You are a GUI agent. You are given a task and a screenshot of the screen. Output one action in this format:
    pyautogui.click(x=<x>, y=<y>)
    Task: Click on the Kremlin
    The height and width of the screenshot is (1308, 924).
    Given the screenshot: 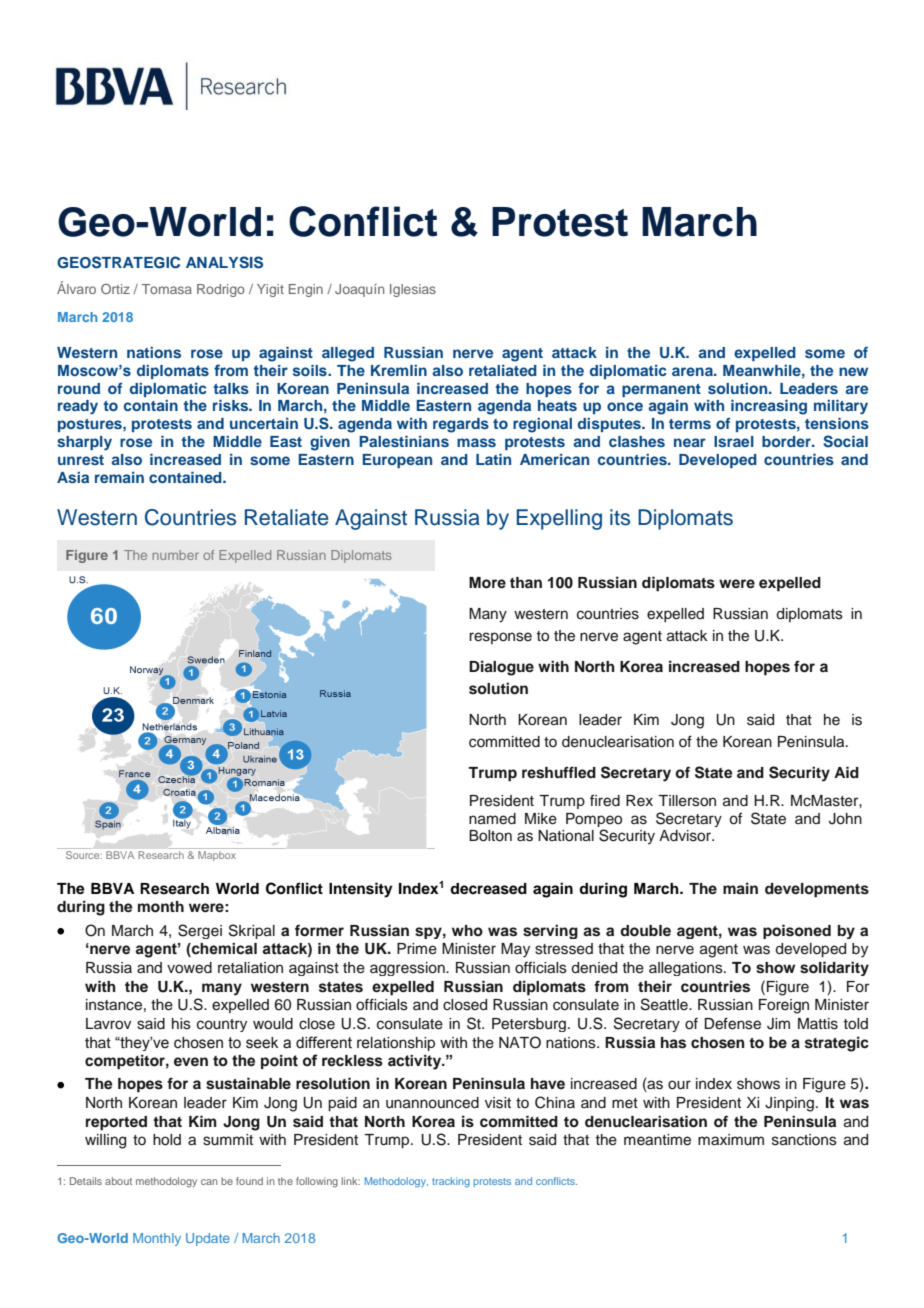 What is the action you would take?
    pyautogui.click(x=399, y=370)
